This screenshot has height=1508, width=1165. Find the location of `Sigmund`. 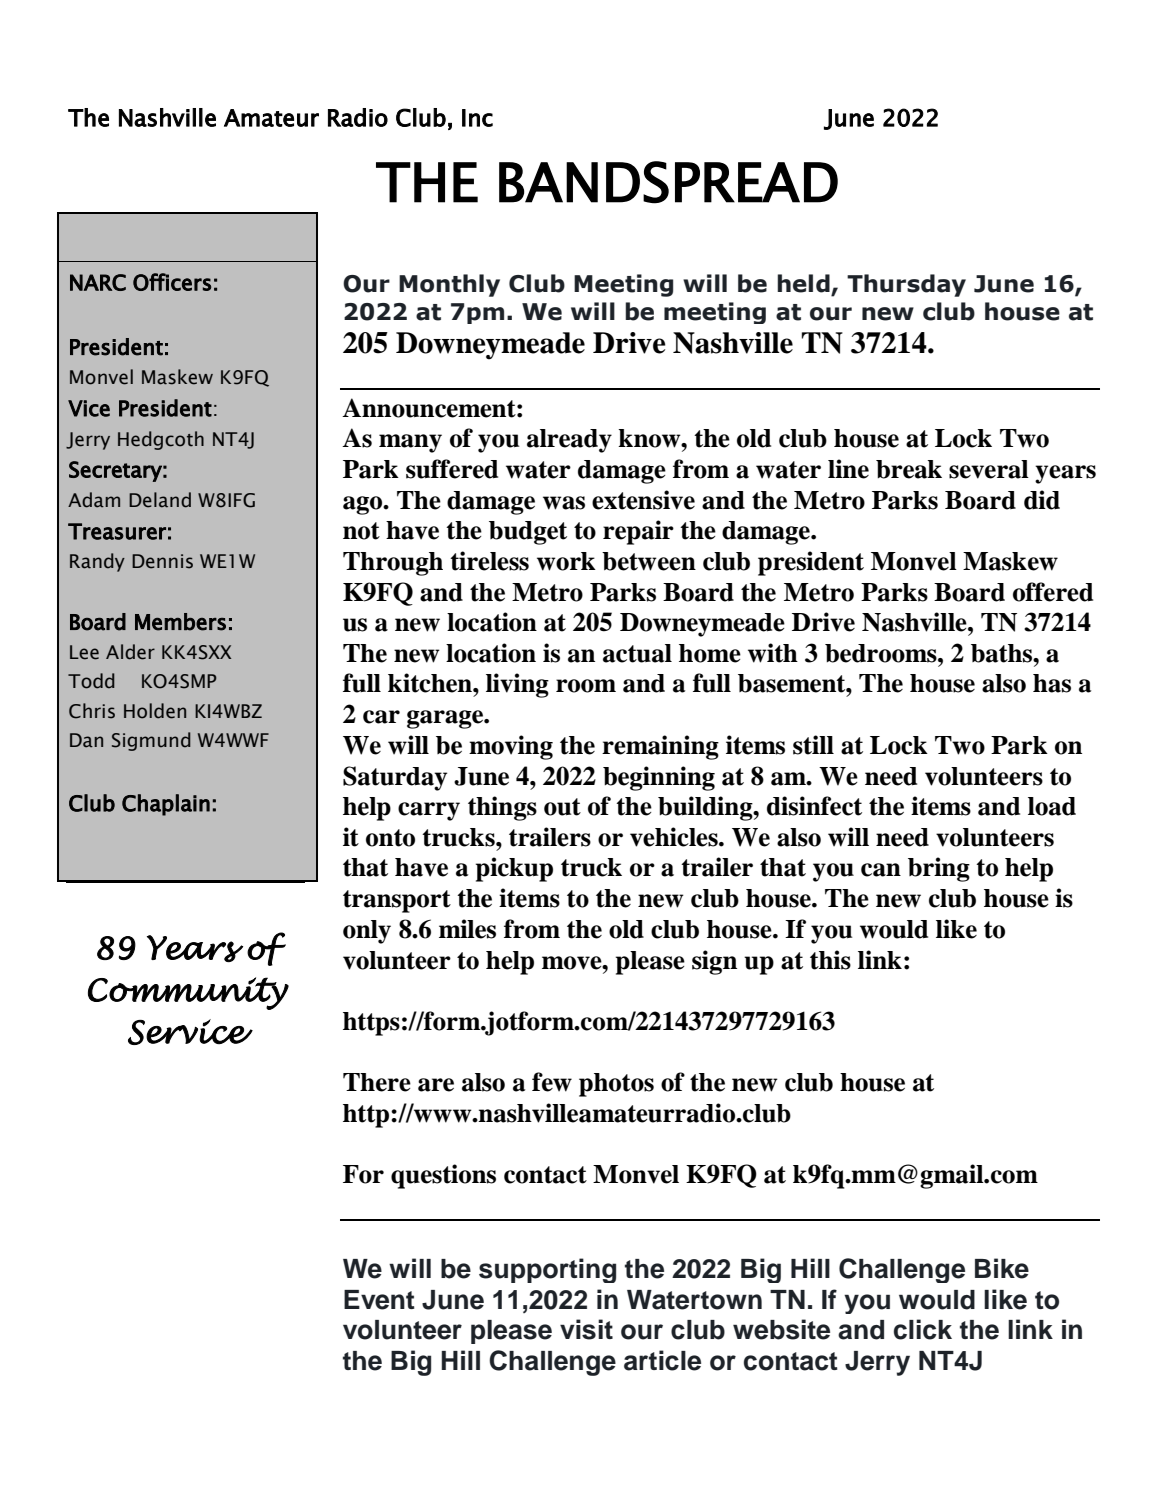

Sigmund is located at coordinates (151, 741).
